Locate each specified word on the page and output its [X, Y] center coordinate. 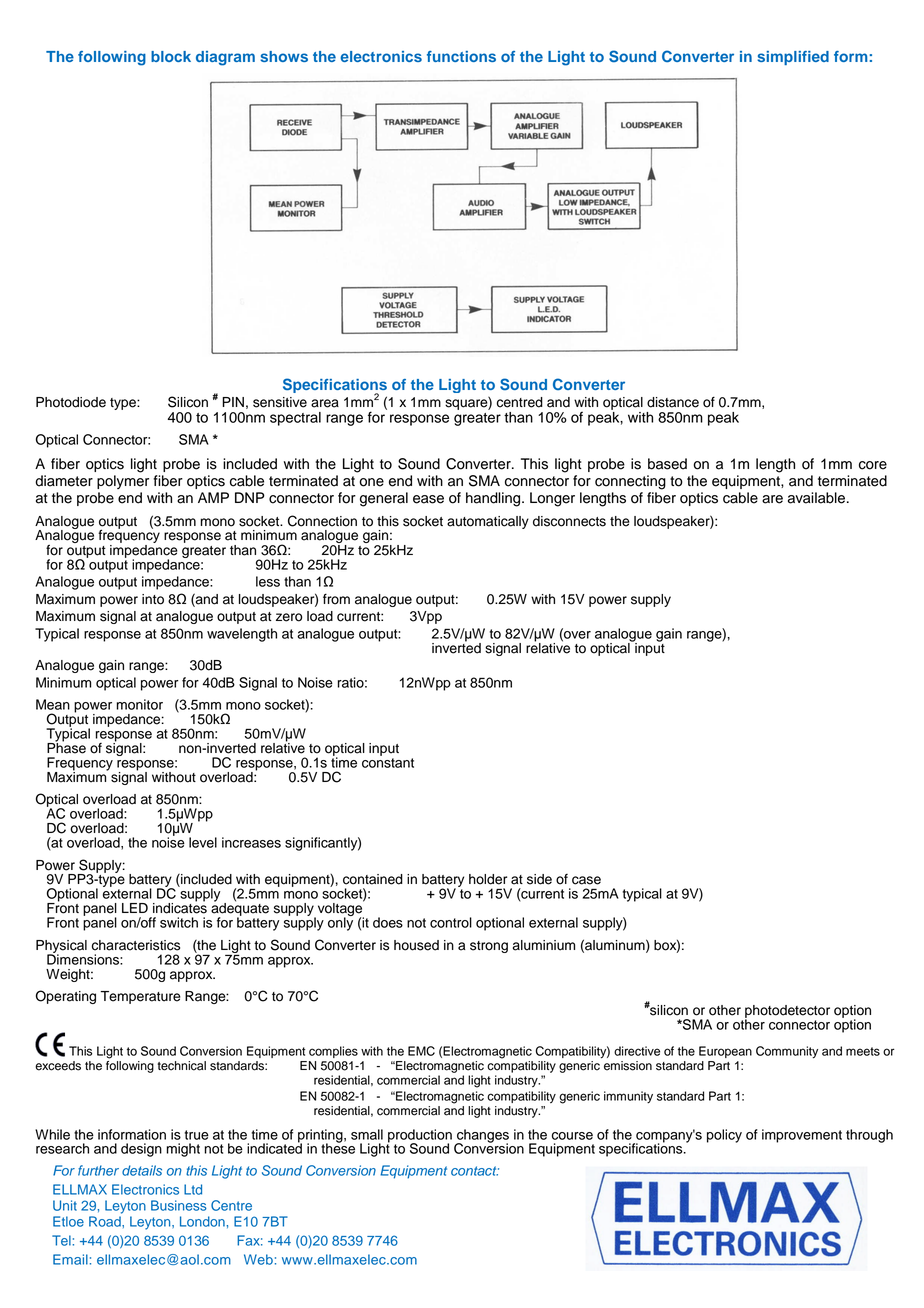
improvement [802, 1136]
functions [461, 56]
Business [179, 1205]
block [171, 56]
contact [475, 1171]
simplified [793, 58]
